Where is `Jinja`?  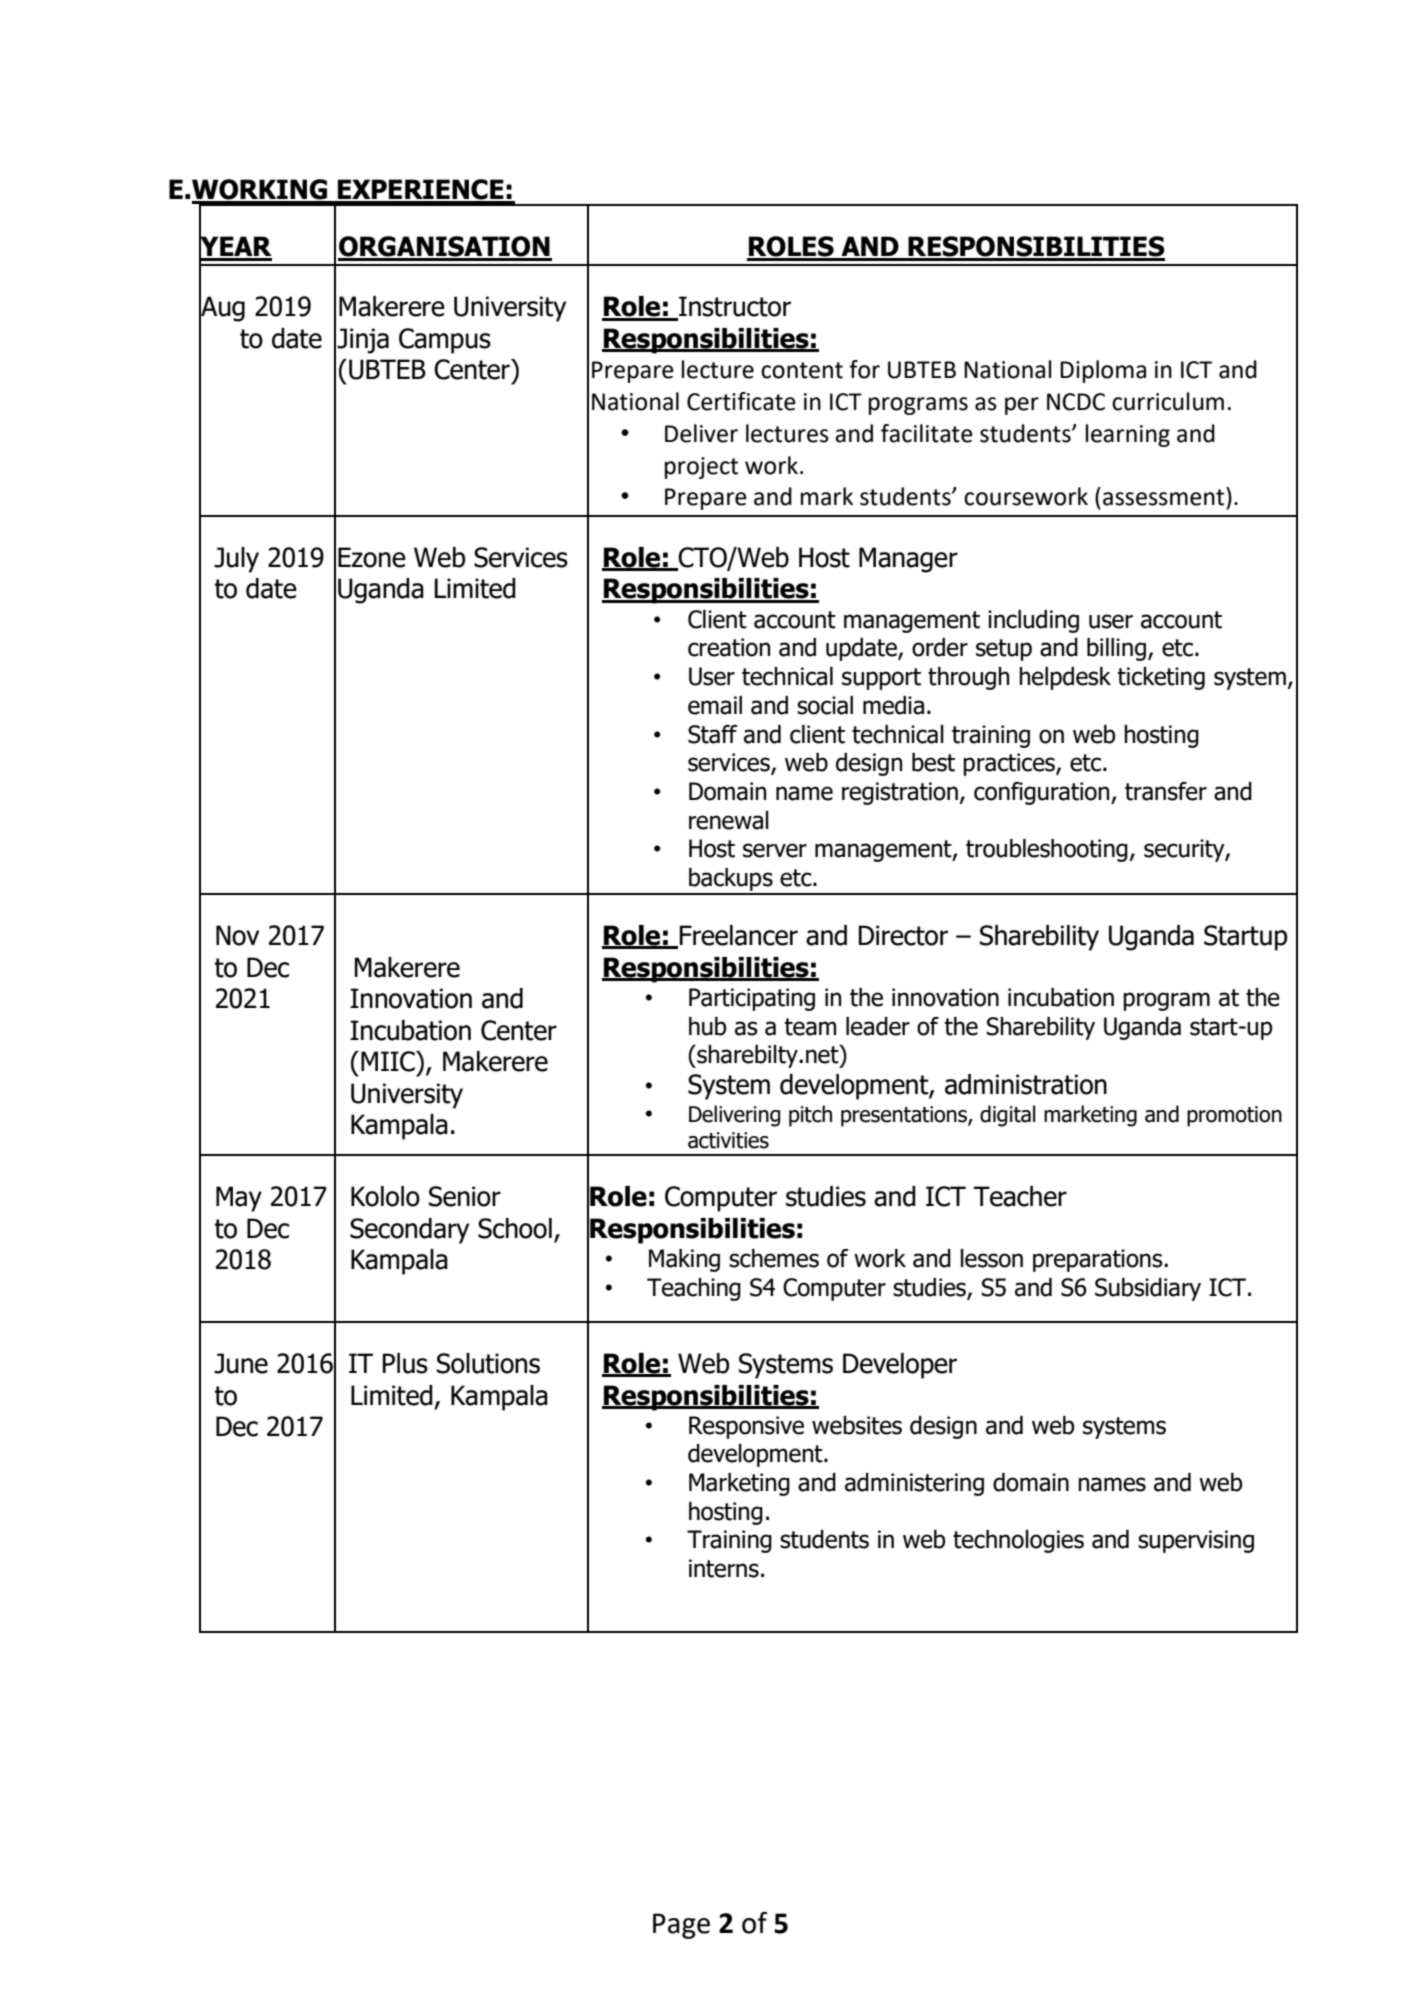 Jinja is located at coordinates (363, 341).
